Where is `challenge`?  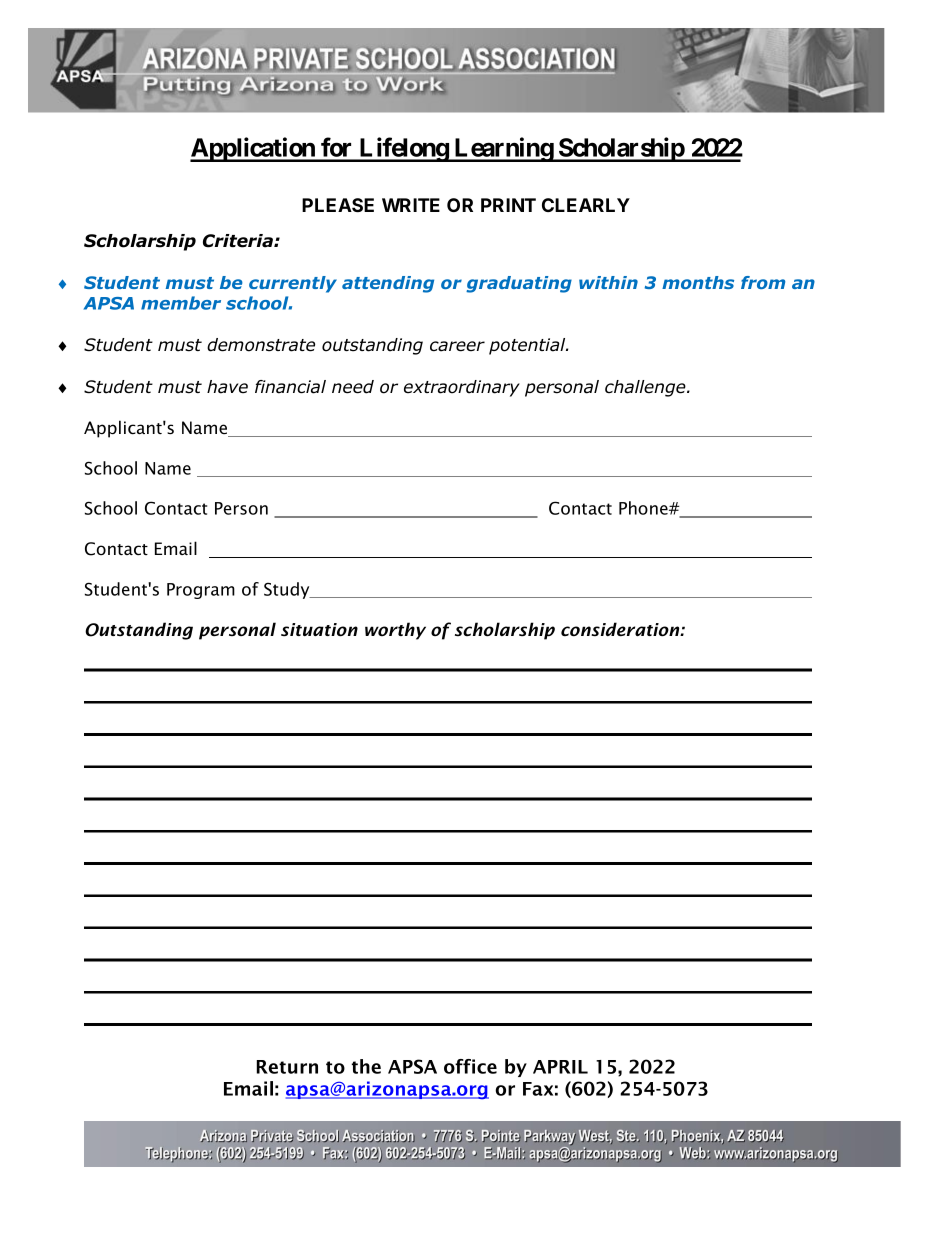
challenge is located at coordinates (646, 388).
